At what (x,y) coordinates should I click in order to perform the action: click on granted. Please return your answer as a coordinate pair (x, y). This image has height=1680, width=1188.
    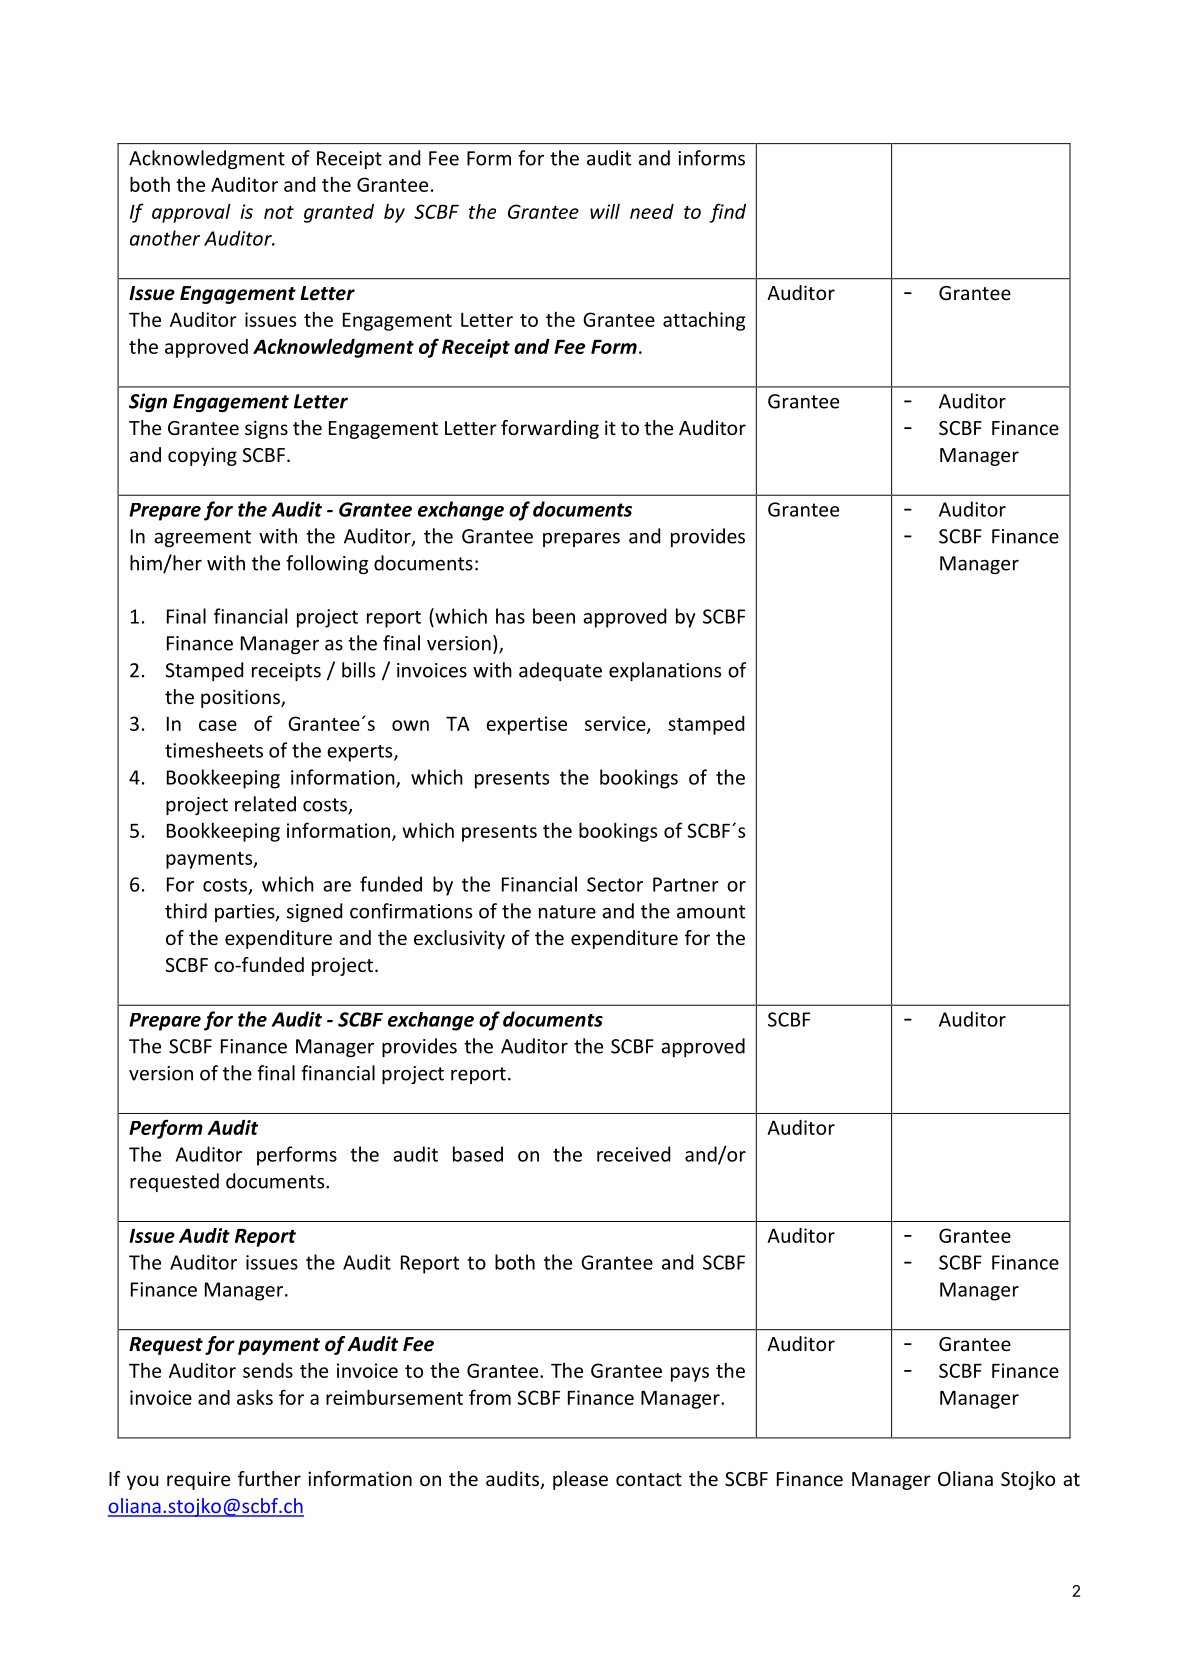
    Looking at the image, I should click on (339, 213).
